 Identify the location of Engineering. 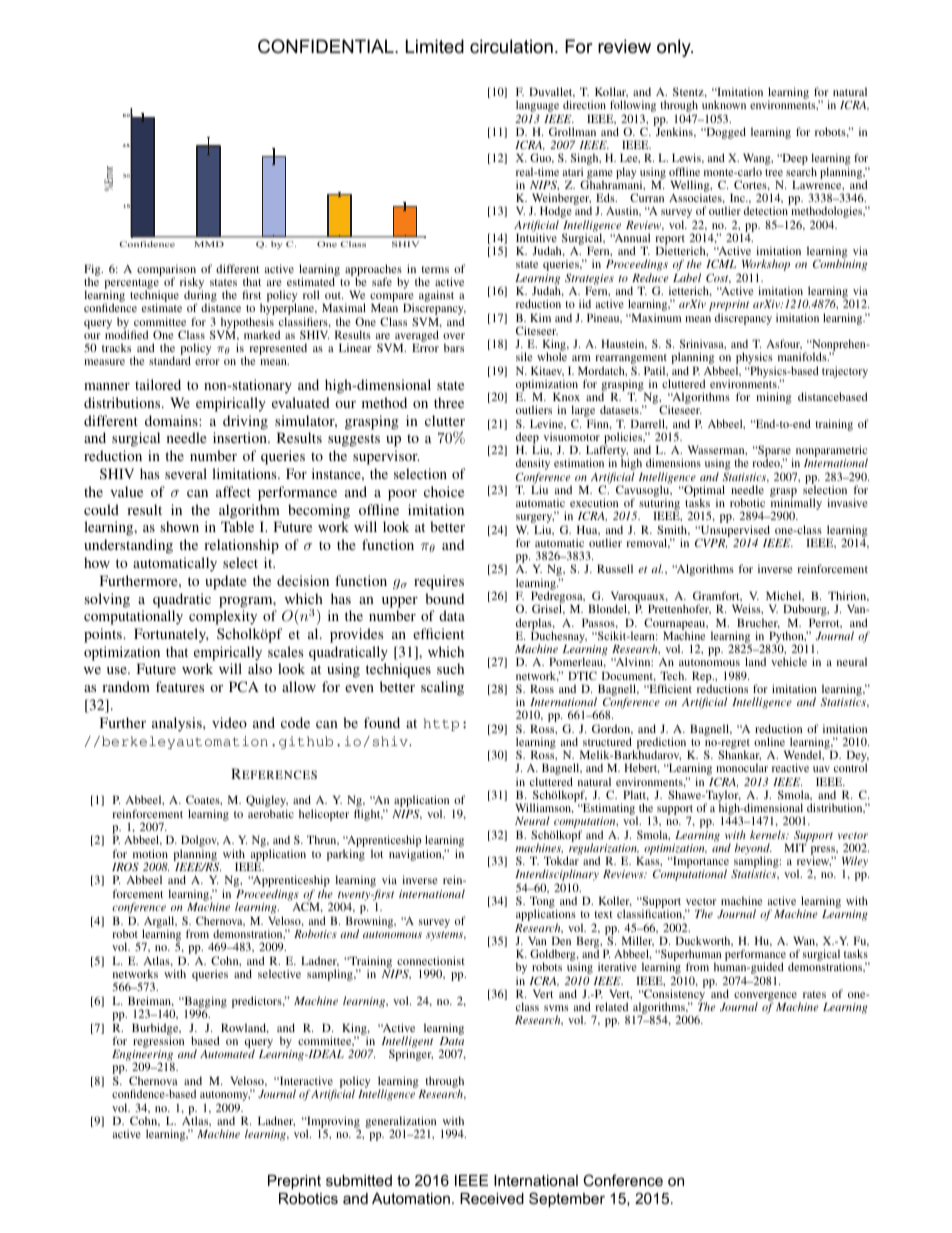
(143, 1057).
